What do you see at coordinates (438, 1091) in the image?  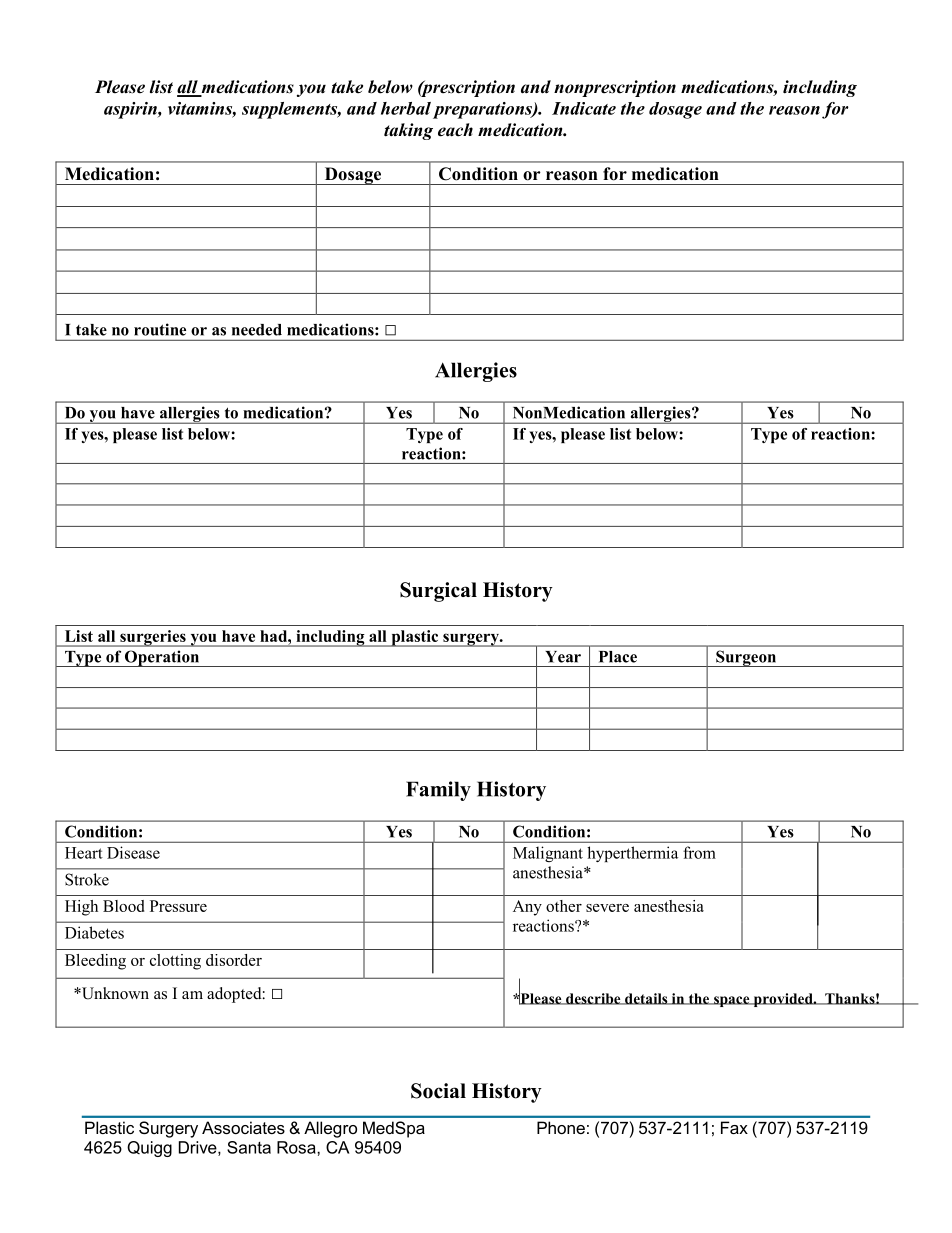 I see `Social` at bounding box center [438, 1091].
